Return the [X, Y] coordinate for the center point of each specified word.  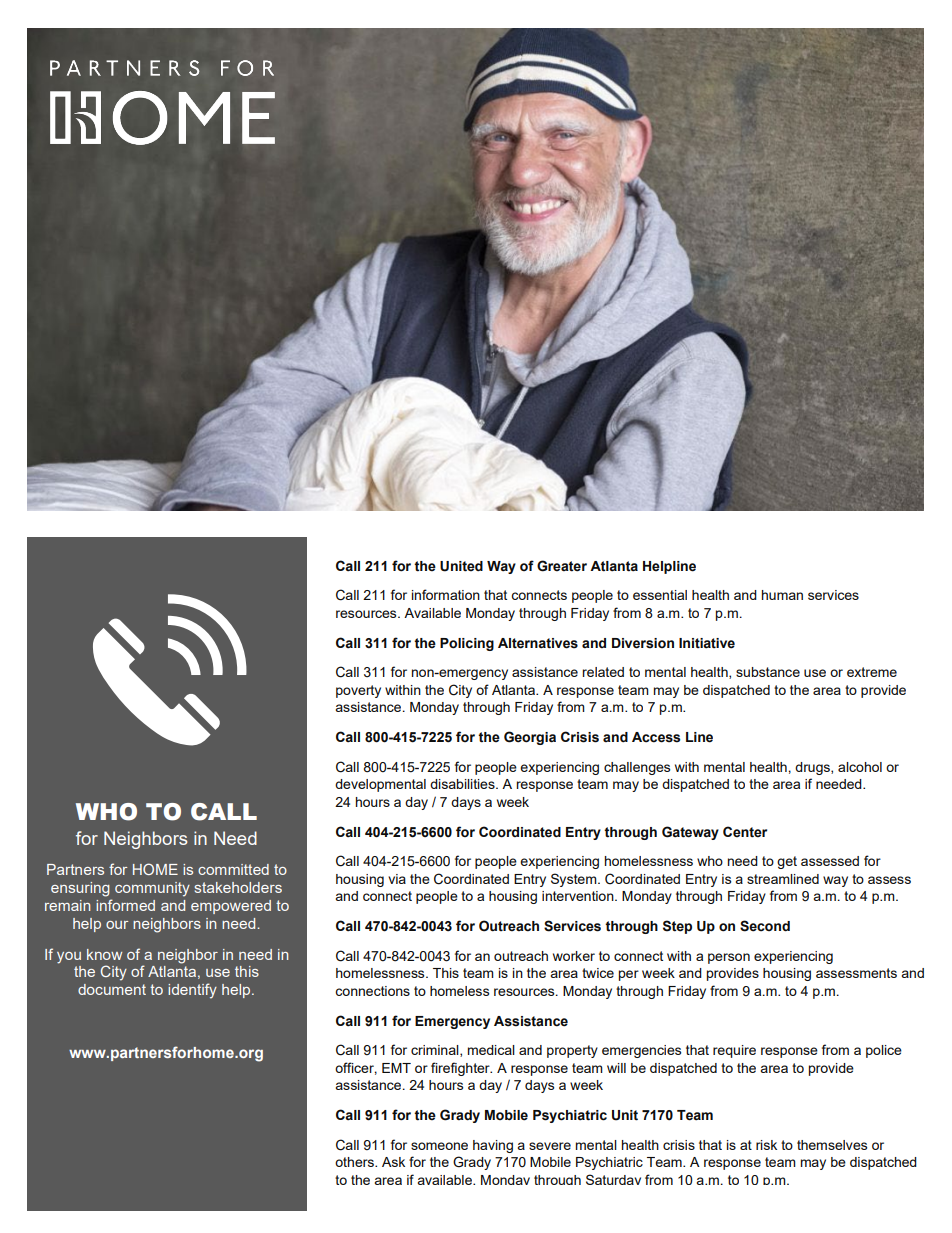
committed [233, 869]
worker [574, 956]
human [782, 595]
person [729, 958]
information [446, 594]
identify [192, 991]
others [355, 1162]
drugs [813, 768]
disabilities [463, 784]
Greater [562, 566]
